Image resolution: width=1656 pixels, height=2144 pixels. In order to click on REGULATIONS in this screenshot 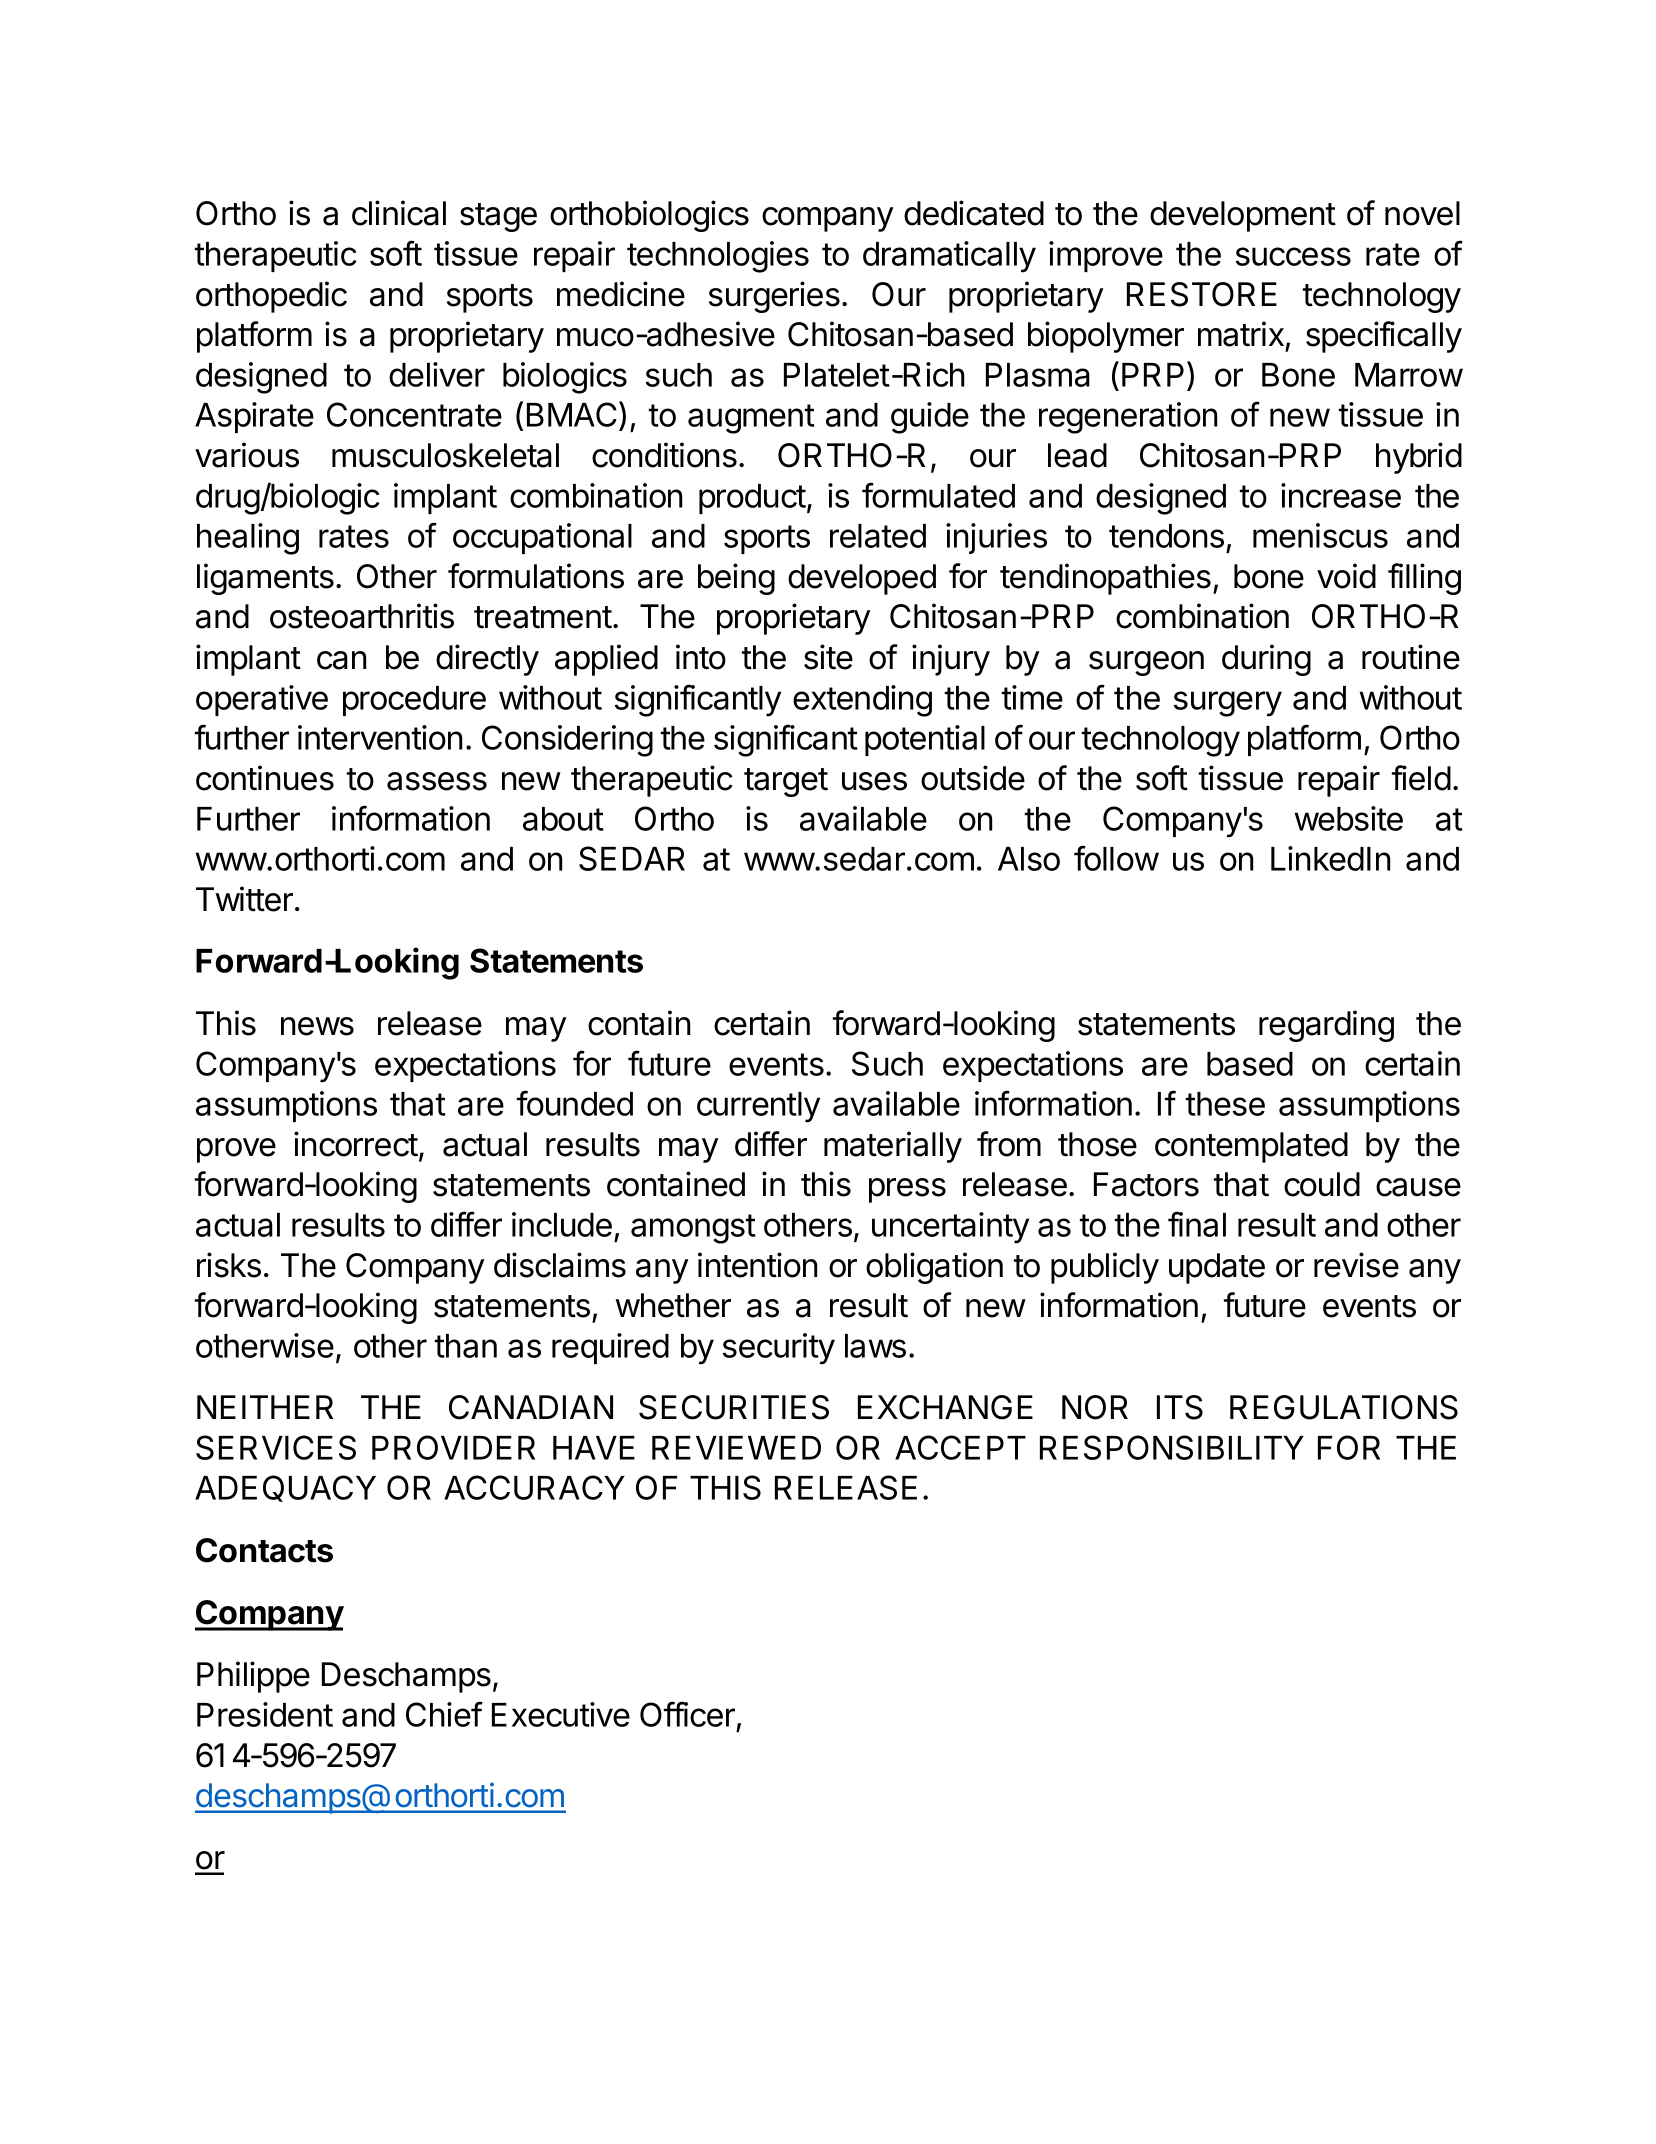, I will do `click(1344, 1407)`.
